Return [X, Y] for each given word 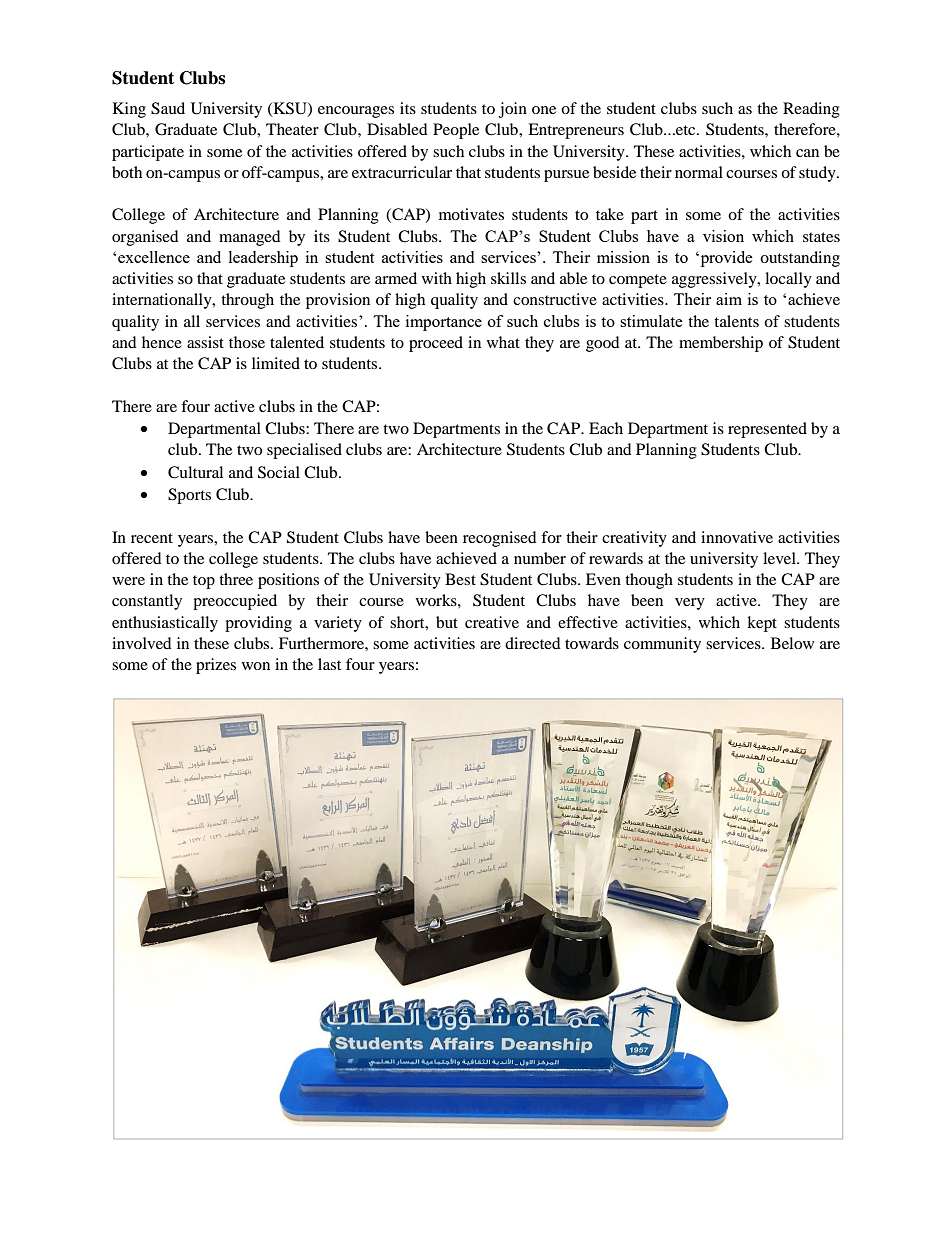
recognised [500, 539]
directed [533, 643]
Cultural [195, 472]
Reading [811, 110]
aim [729, 299]
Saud [168, 108]
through [247, 301]
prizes [216, 666]
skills [508, 278]
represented [767, 430]
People [456, 131]
